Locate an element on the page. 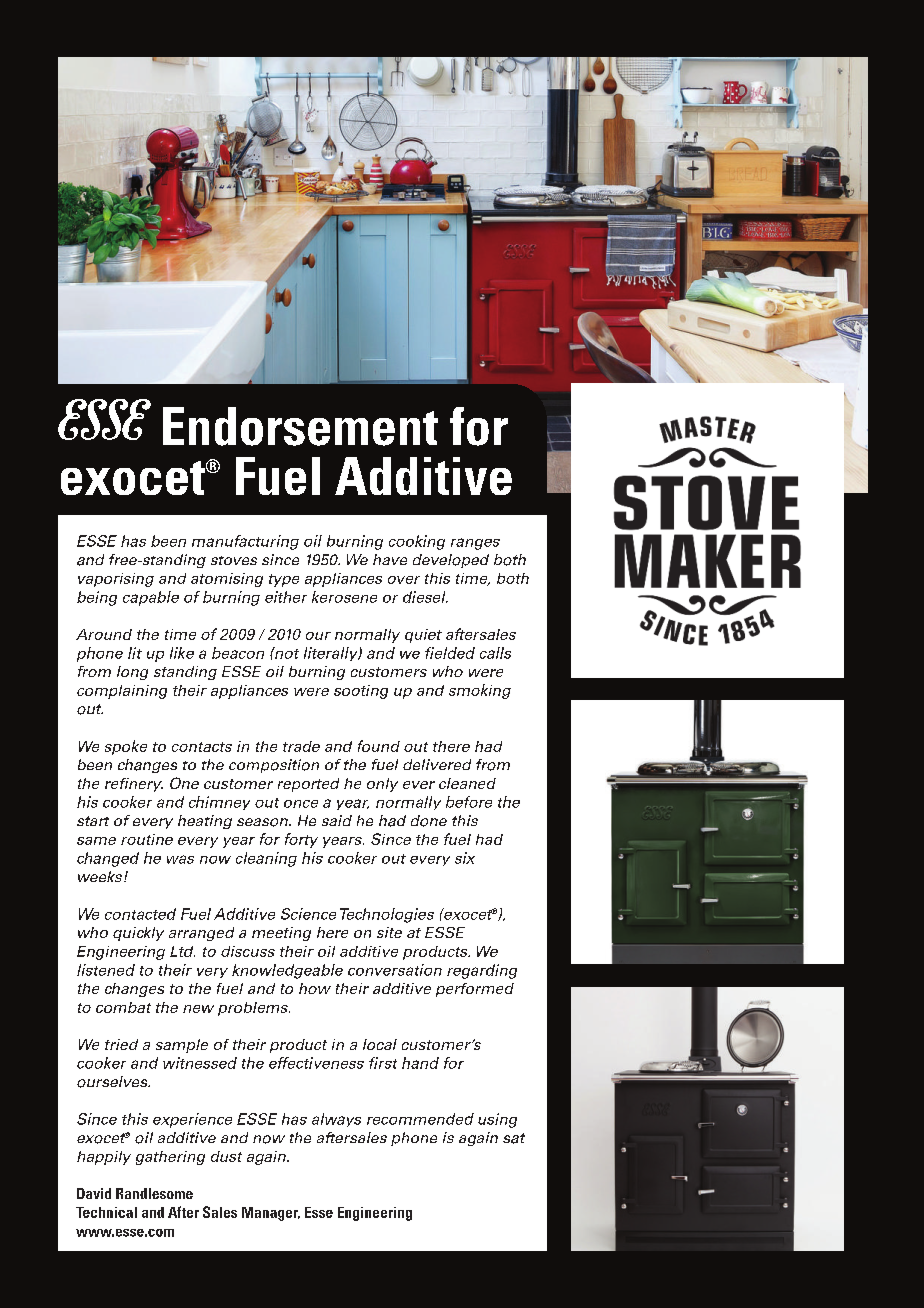 The height and width of the image is (1308, 924). ranges is located at coordinates (475, 544).
